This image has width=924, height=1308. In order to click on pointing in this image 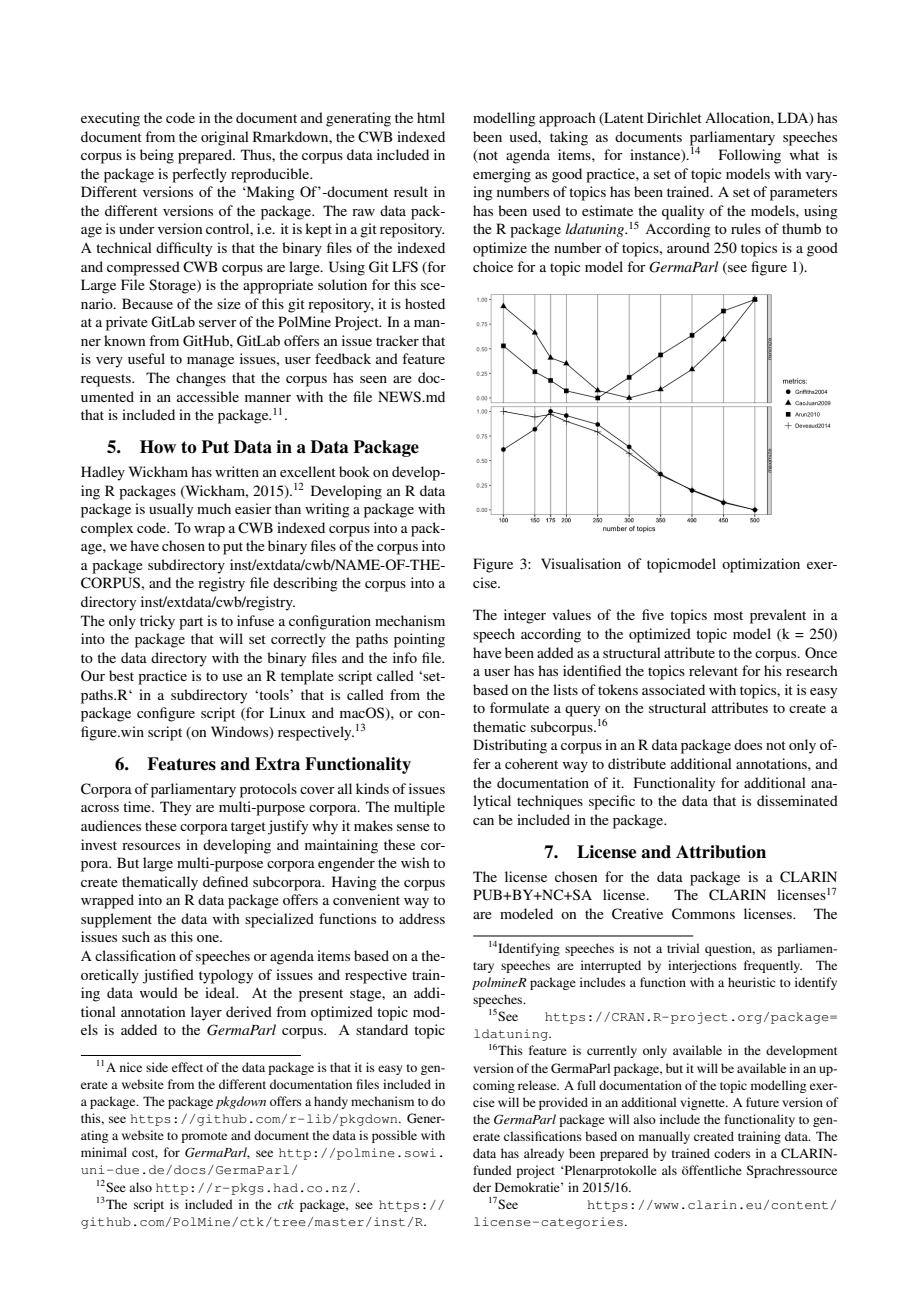, I will do `click(419, 640)`.
